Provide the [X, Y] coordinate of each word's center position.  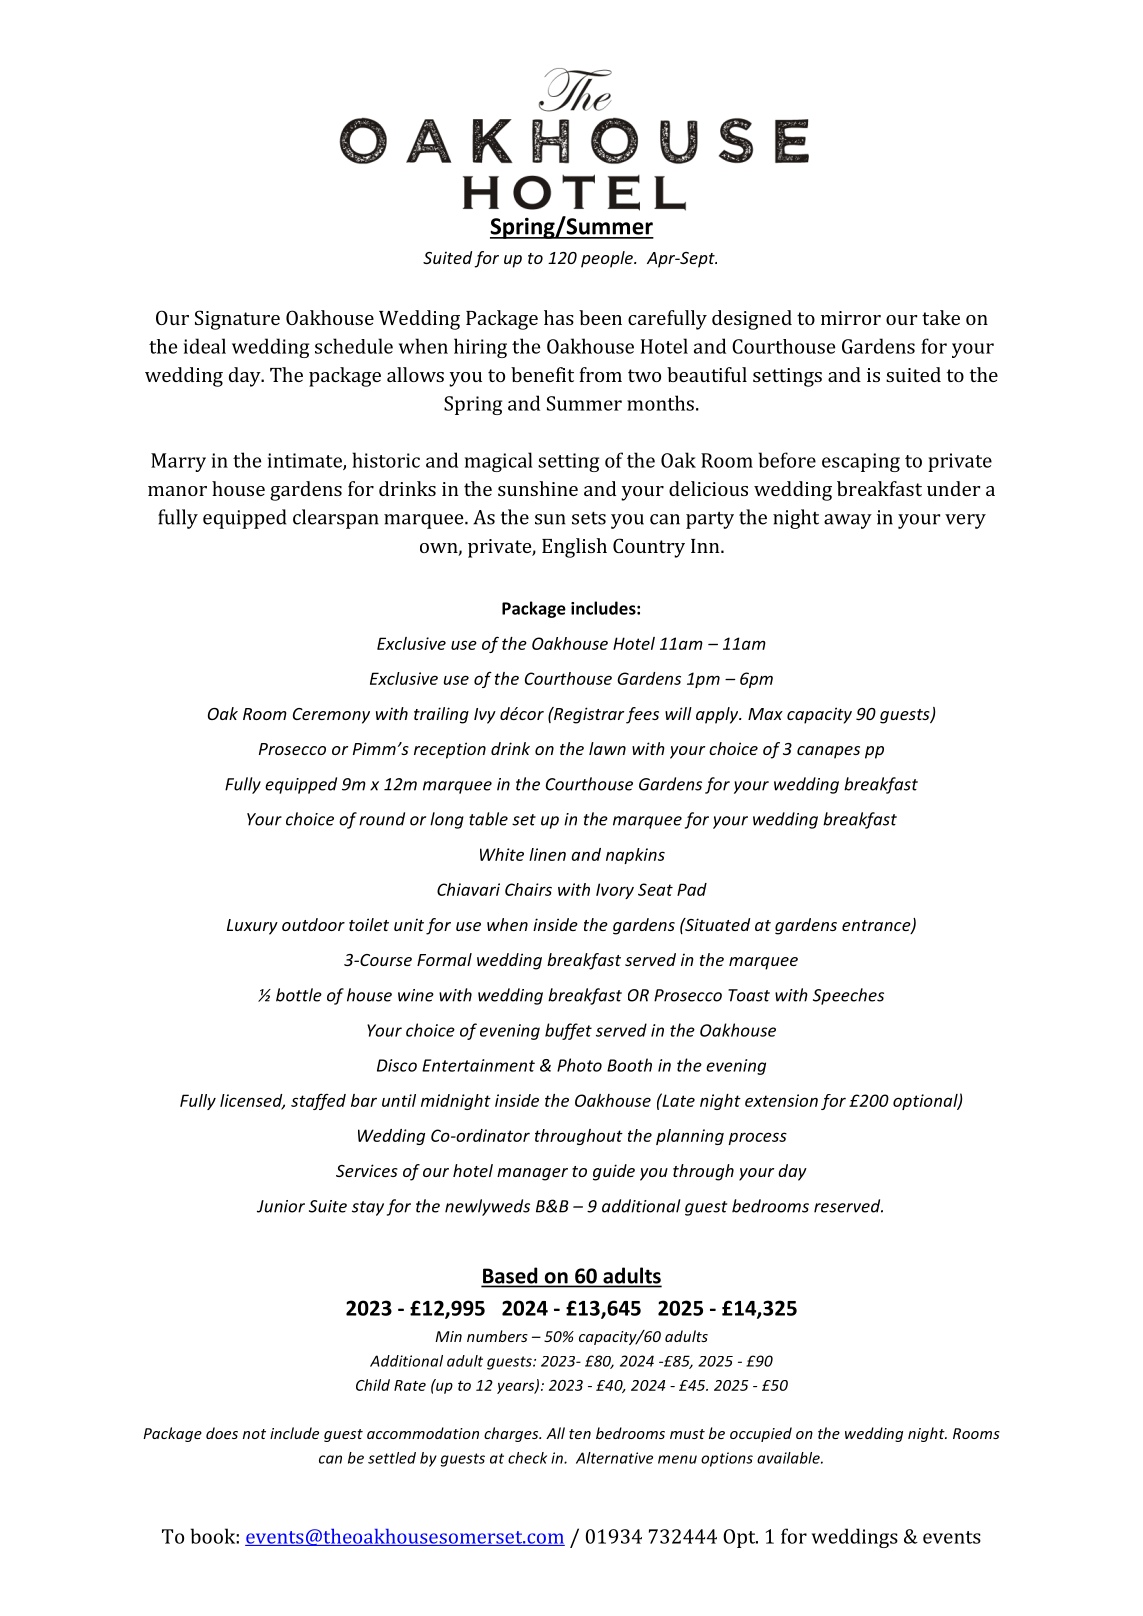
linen [547, 854]
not [254, 1434]
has [559, 317]
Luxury [252, 927]
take [941, 317]
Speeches [848, 996]
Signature [237, 320]
